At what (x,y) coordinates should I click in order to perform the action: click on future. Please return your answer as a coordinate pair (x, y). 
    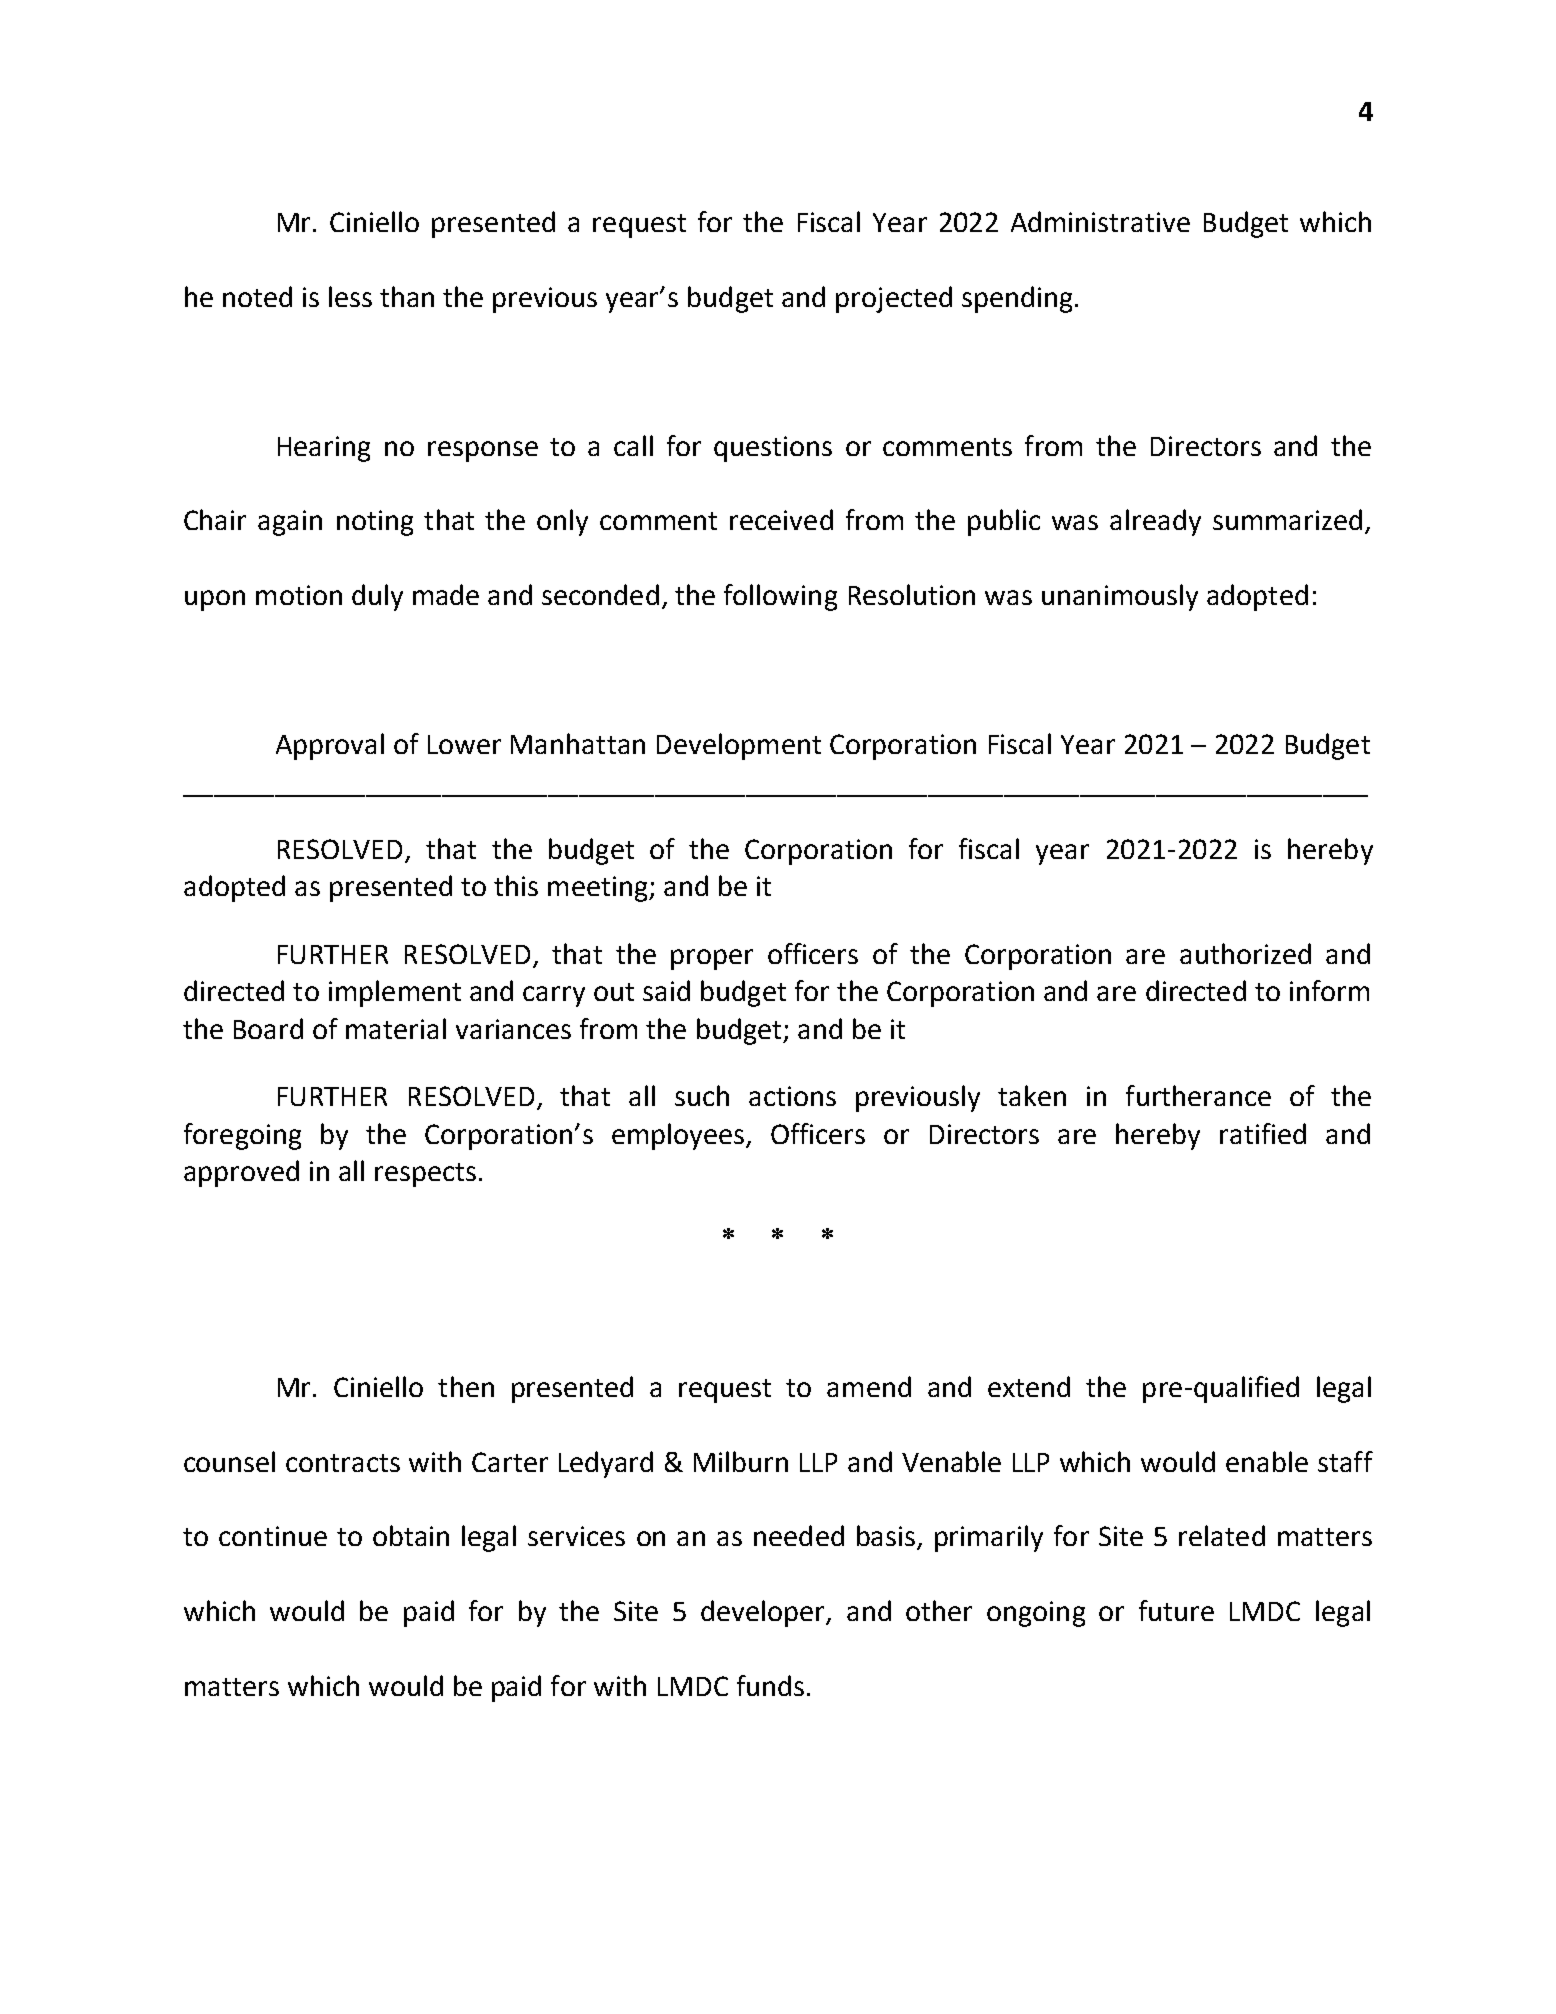
    Looking at the image, I should click on (1176, 1610).
